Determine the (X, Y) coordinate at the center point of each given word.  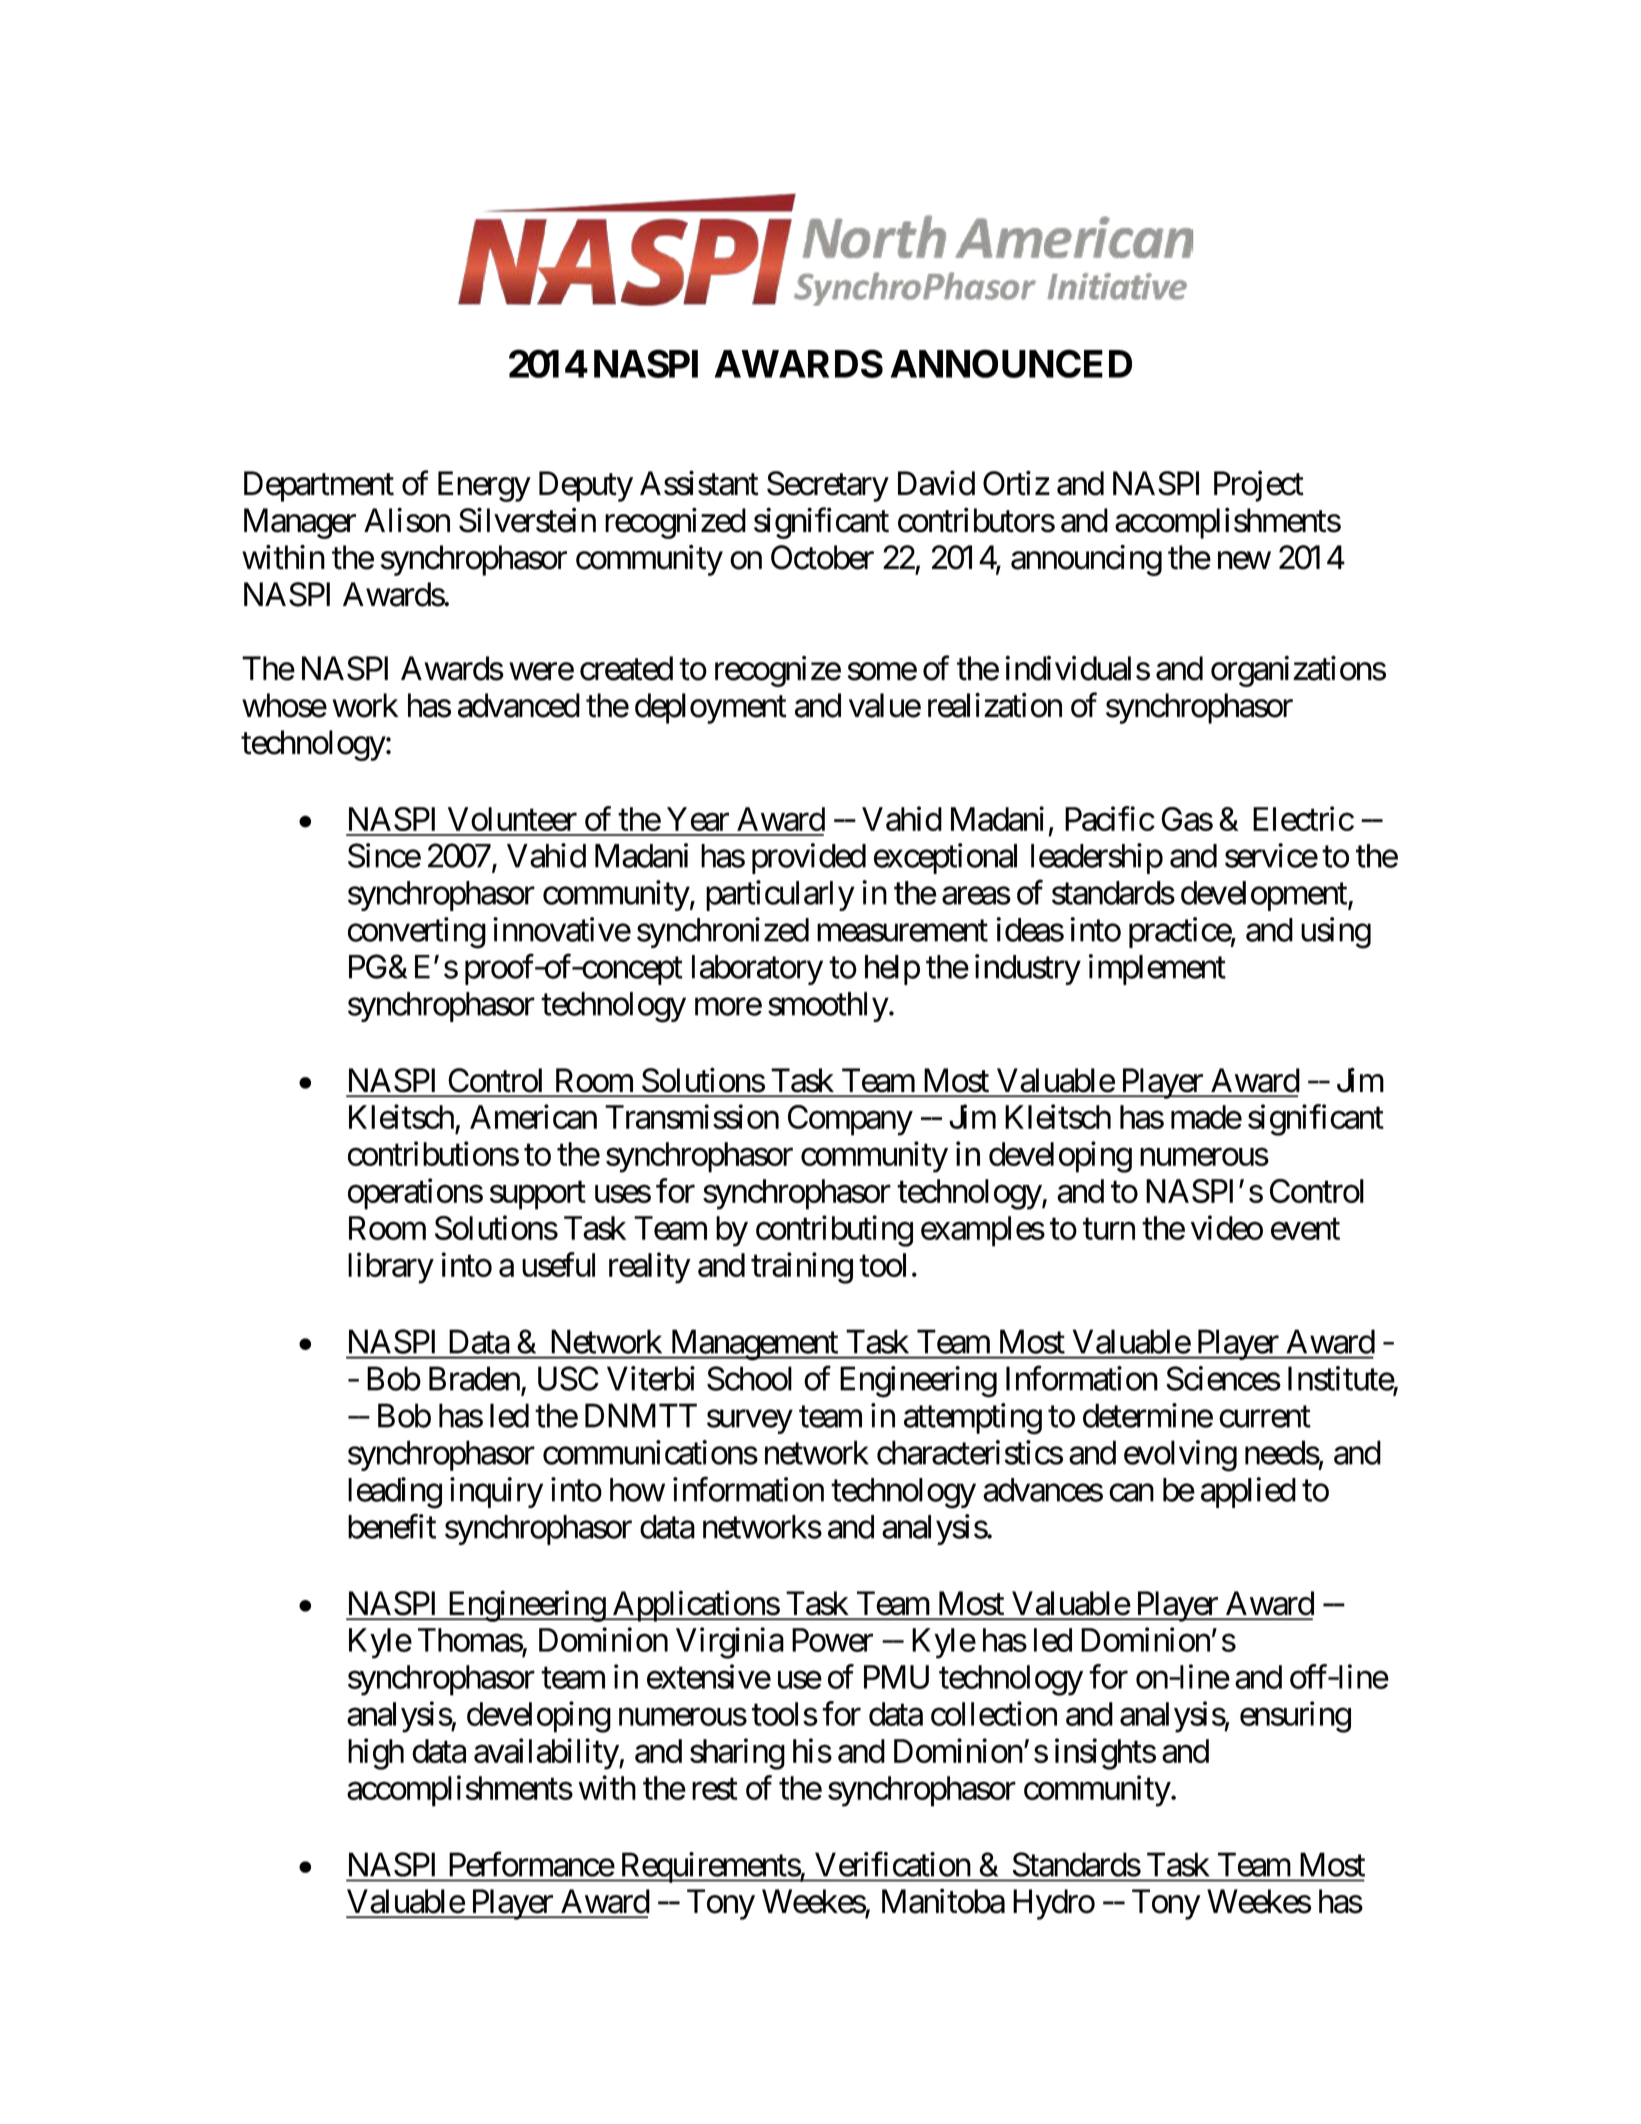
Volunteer (512, 819)
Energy (484, 486)
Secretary (828, 486)
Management (754, 1345)
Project (1259, 486)
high (376, 1754)
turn (1109, 1229)
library (391, 1268)
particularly (780, 895)
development (1265, 896)
